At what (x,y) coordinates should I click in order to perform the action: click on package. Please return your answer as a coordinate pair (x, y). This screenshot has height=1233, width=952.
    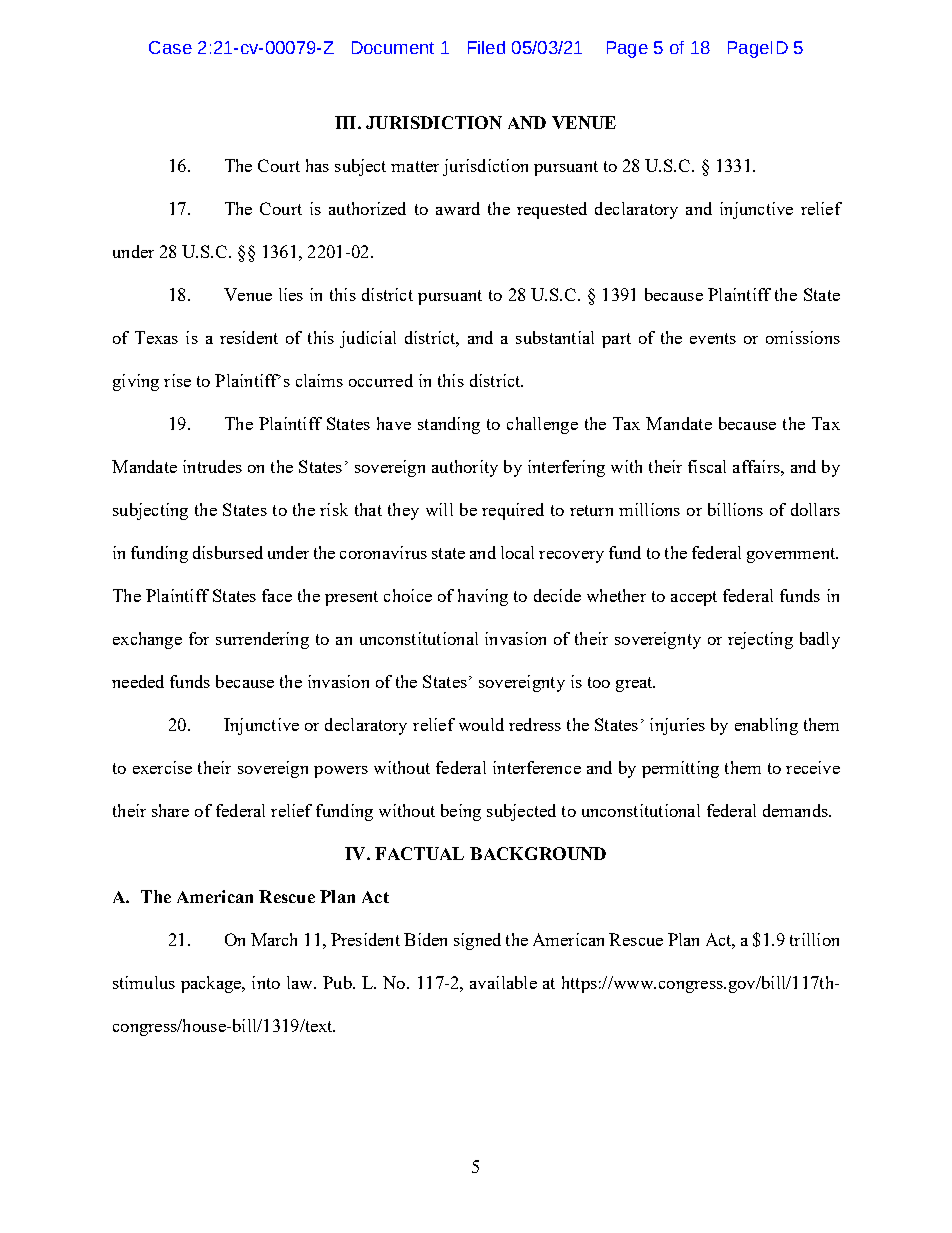
    Looking at the image, I should click on (212, 984).
